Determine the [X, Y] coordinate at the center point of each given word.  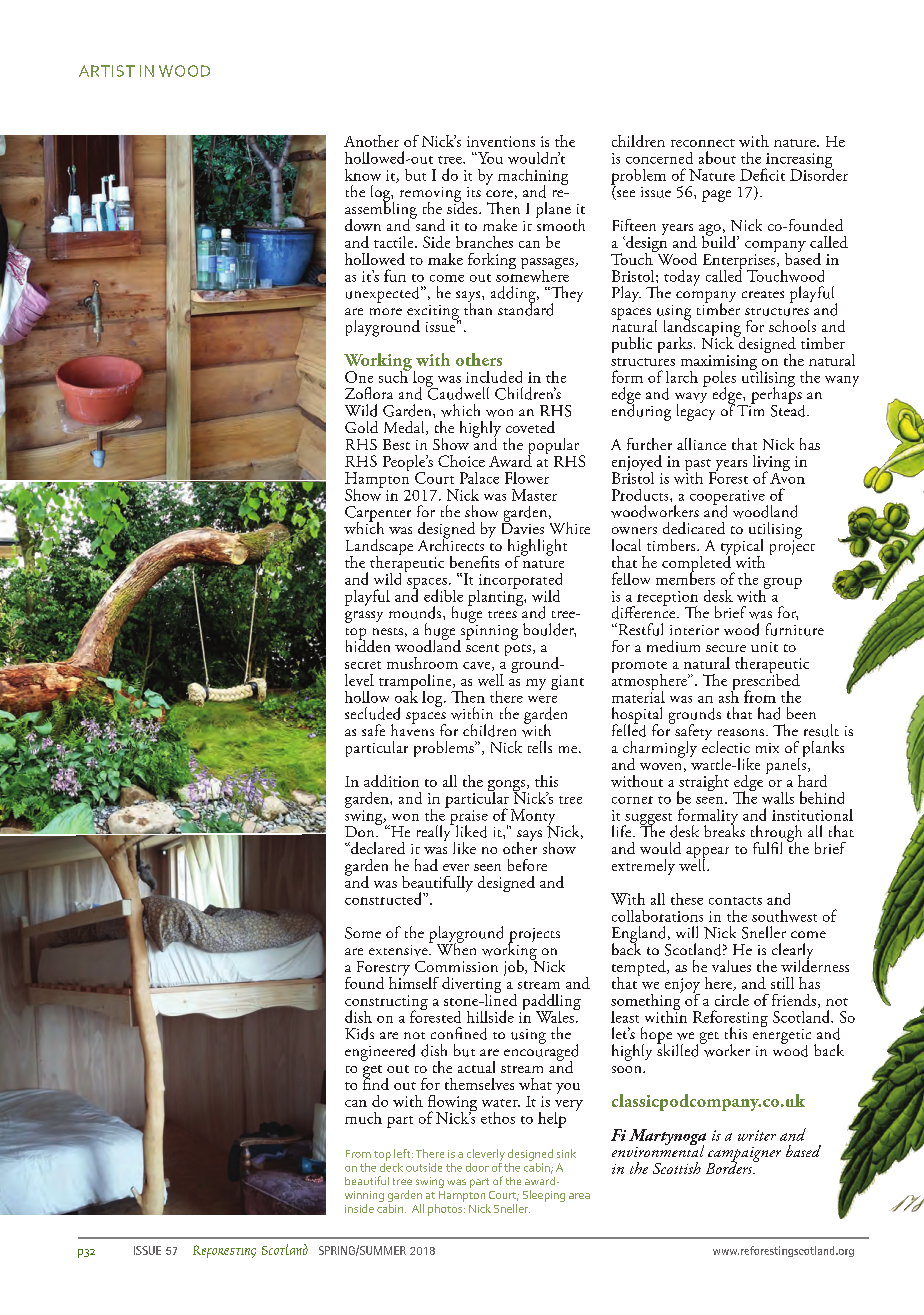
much [363, 1118]
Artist [107, 71]
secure [726, 648]
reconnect [703, 143]
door [477, 1167]
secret [363, 665]
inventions [501, 141]
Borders [730, 1167]
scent [482, 648]
